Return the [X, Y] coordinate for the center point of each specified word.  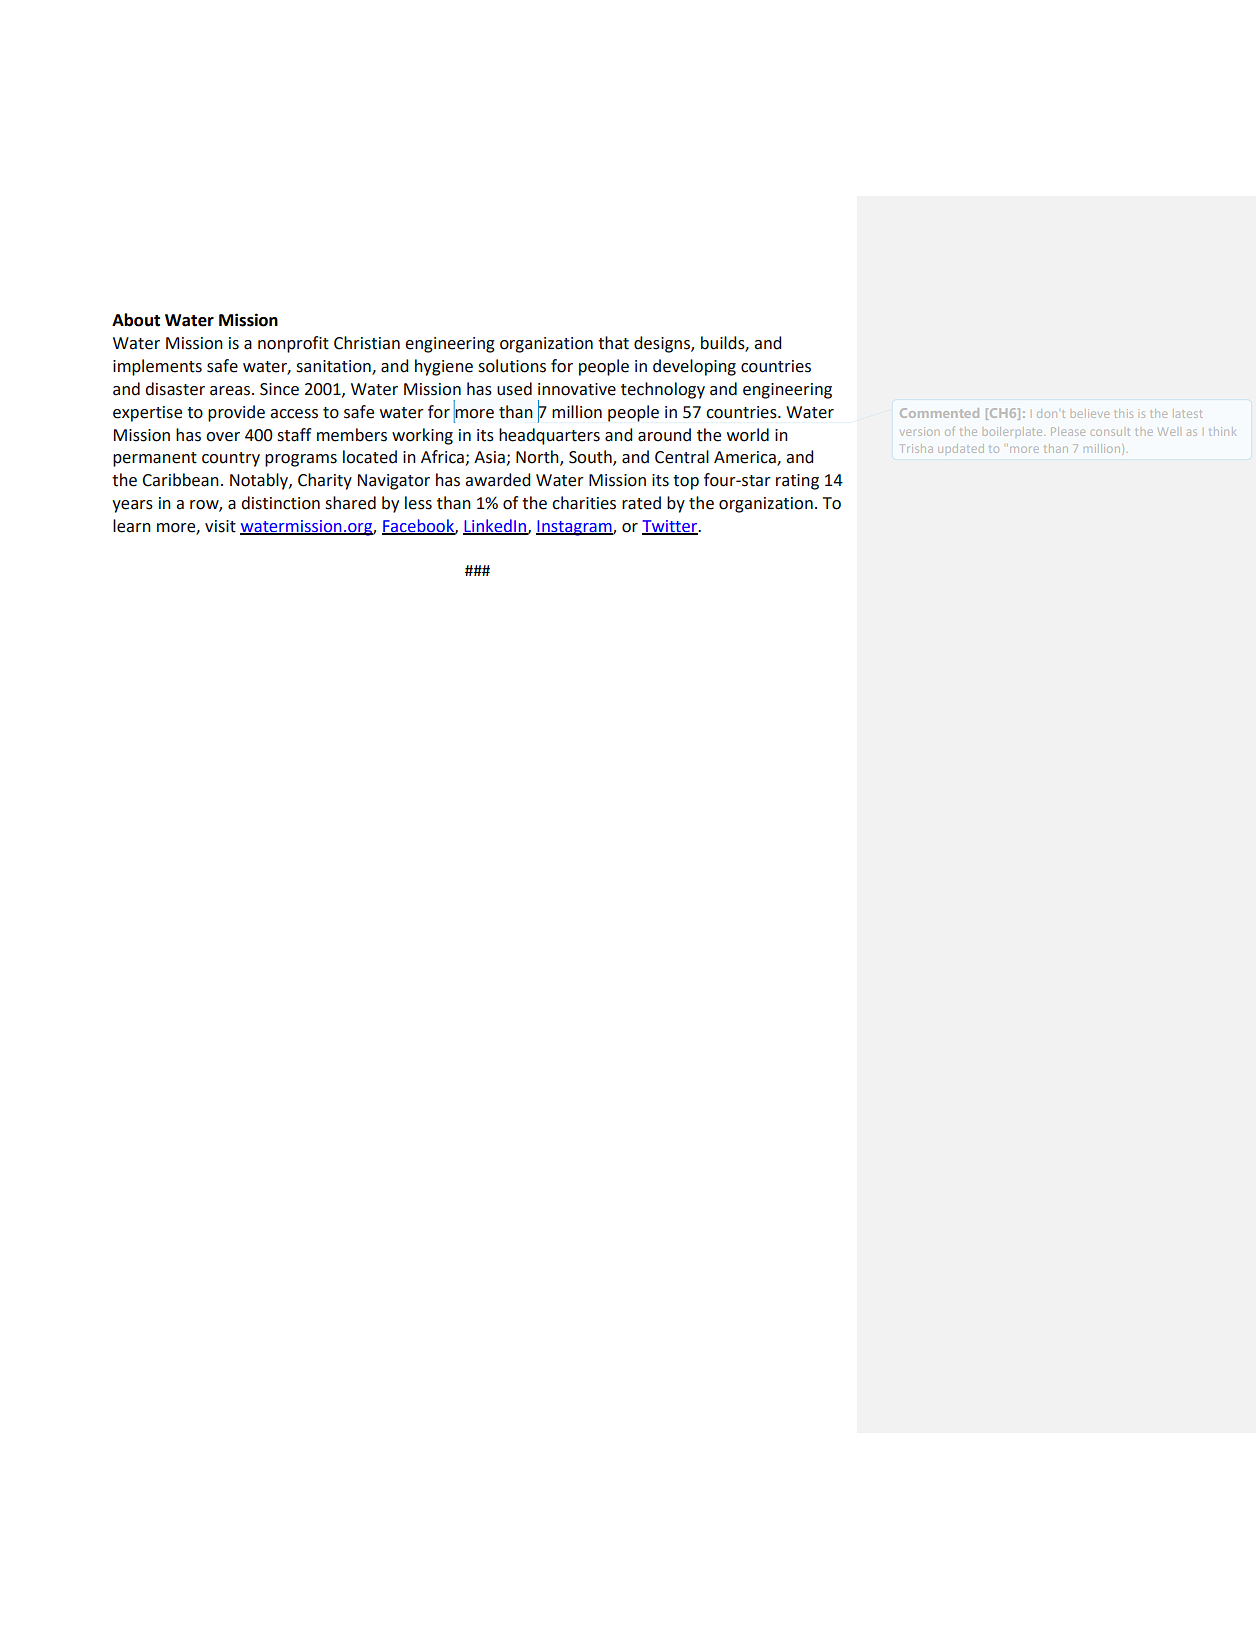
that [613, 343]
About [136, 320]
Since [279, 389]
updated [961, 448]
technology [663, 390]
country [231, 459]
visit [220, 526]
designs [663, 344]
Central [682, 457]
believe [1090, 413]
